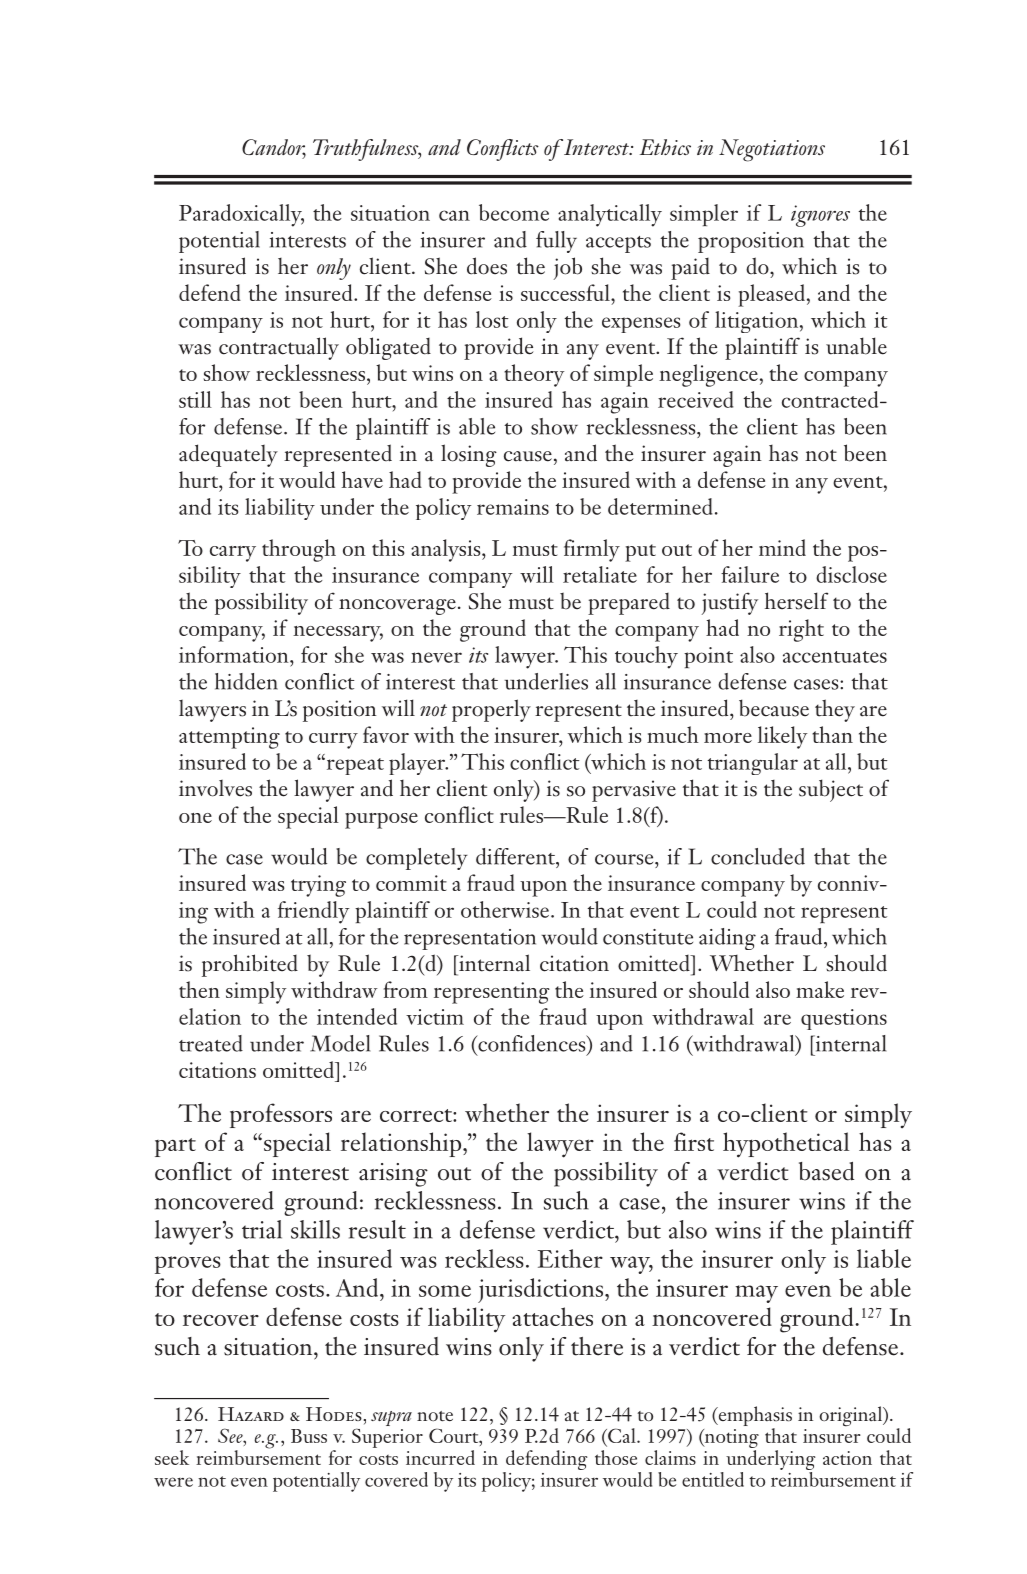 This screenshot has width=1027, height=1574. What do you see at coordinates (514, 212) in the screenshot?
I see `become` at bounding box center [514, 212].
